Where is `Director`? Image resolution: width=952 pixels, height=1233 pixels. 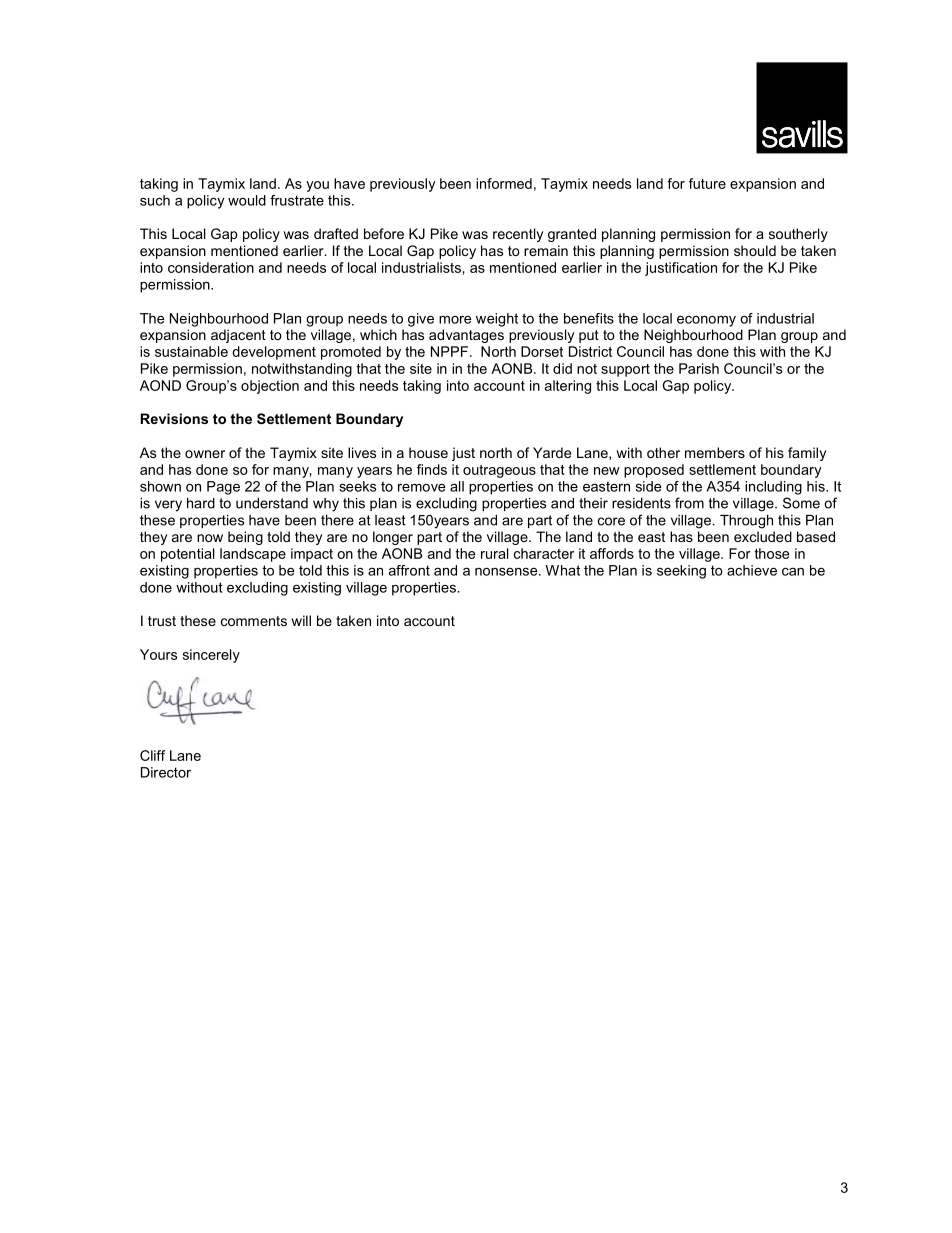
Director is located at coordinates (166, 772).
